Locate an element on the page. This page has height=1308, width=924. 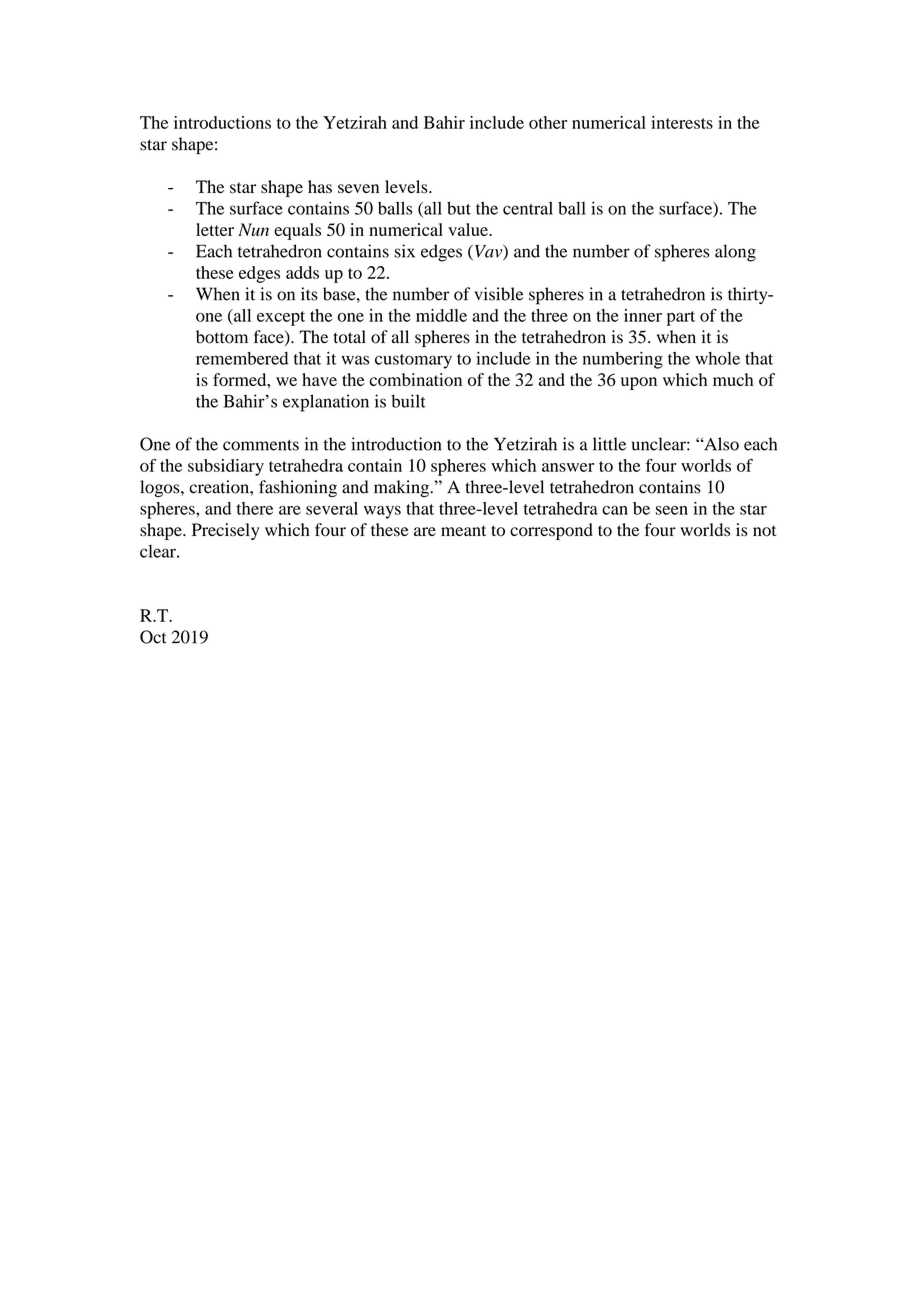
not is located at coordinates (764, 531).
